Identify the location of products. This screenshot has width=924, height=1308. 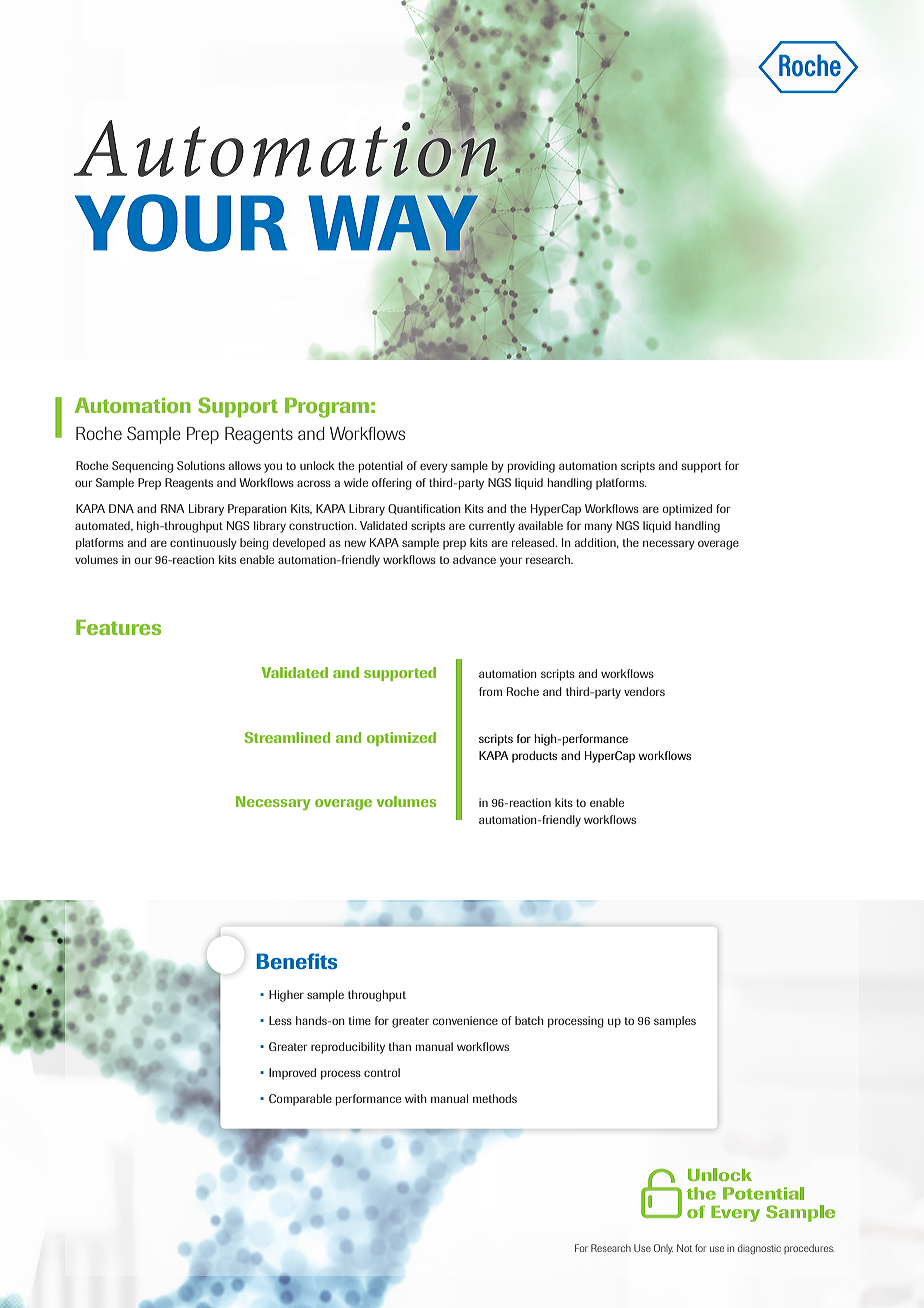
(534, 757).
